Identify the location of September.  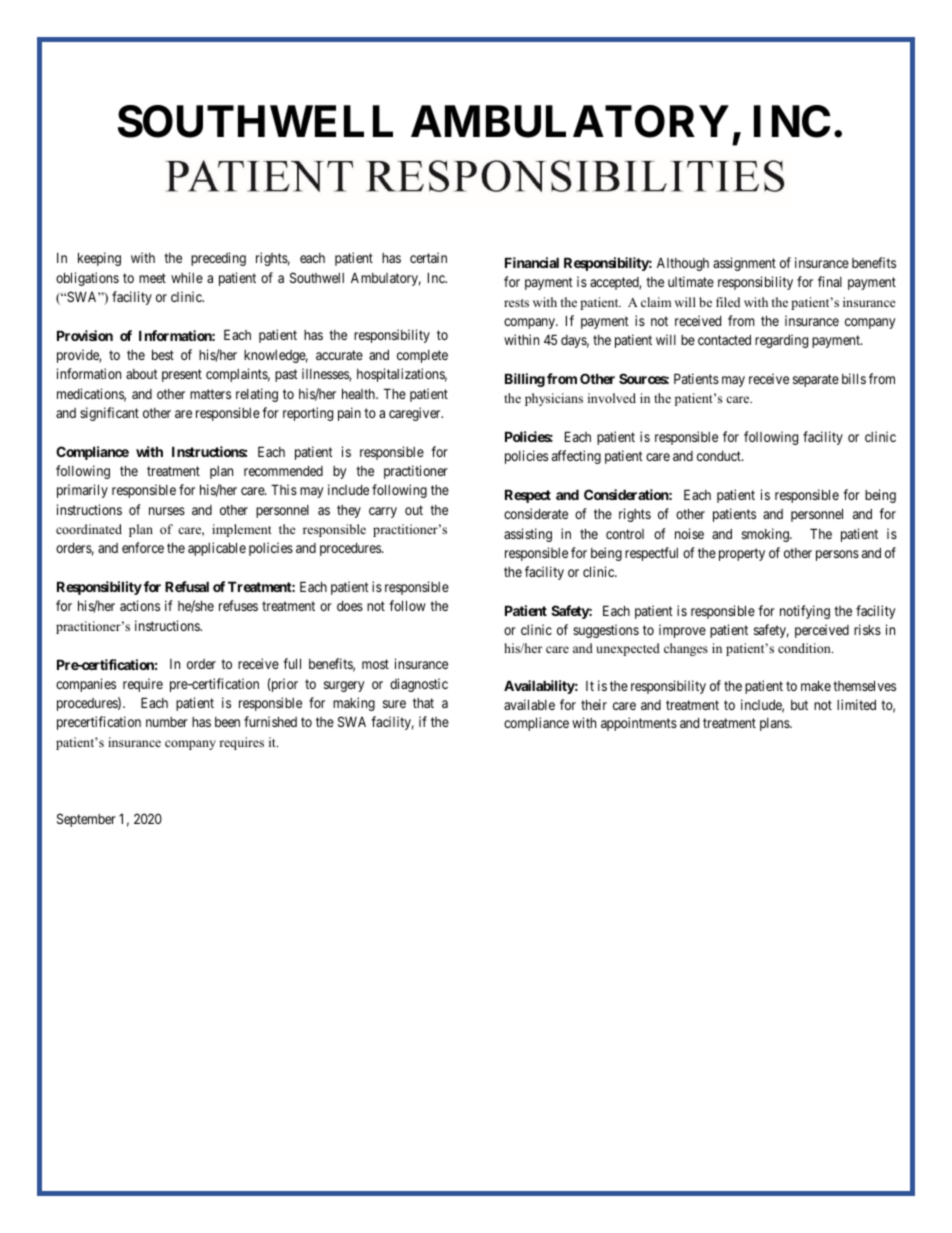
(86, 820).
